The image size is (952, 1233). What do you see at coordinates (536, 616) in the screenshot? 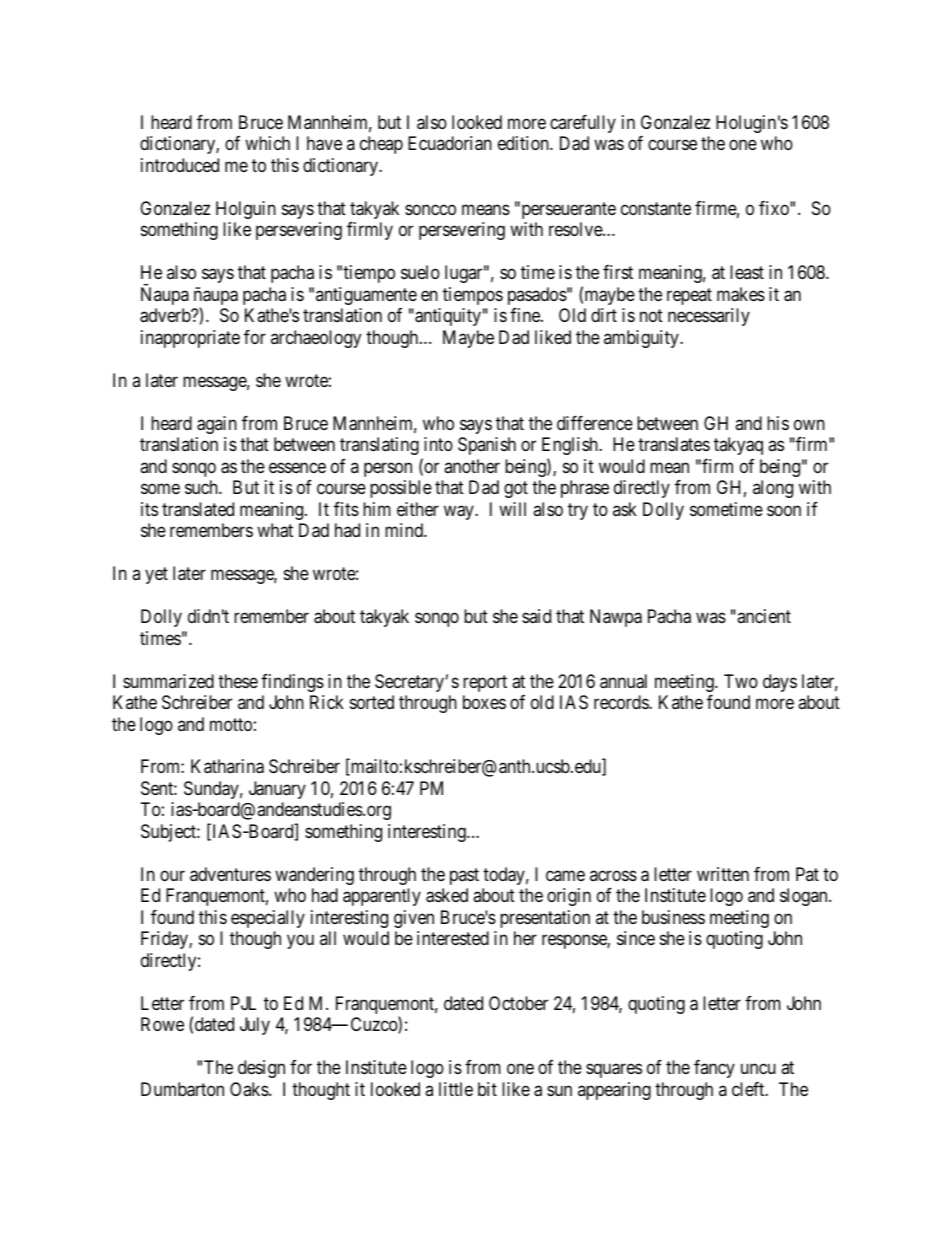
I see `said` at bounding box center [536, 616].
